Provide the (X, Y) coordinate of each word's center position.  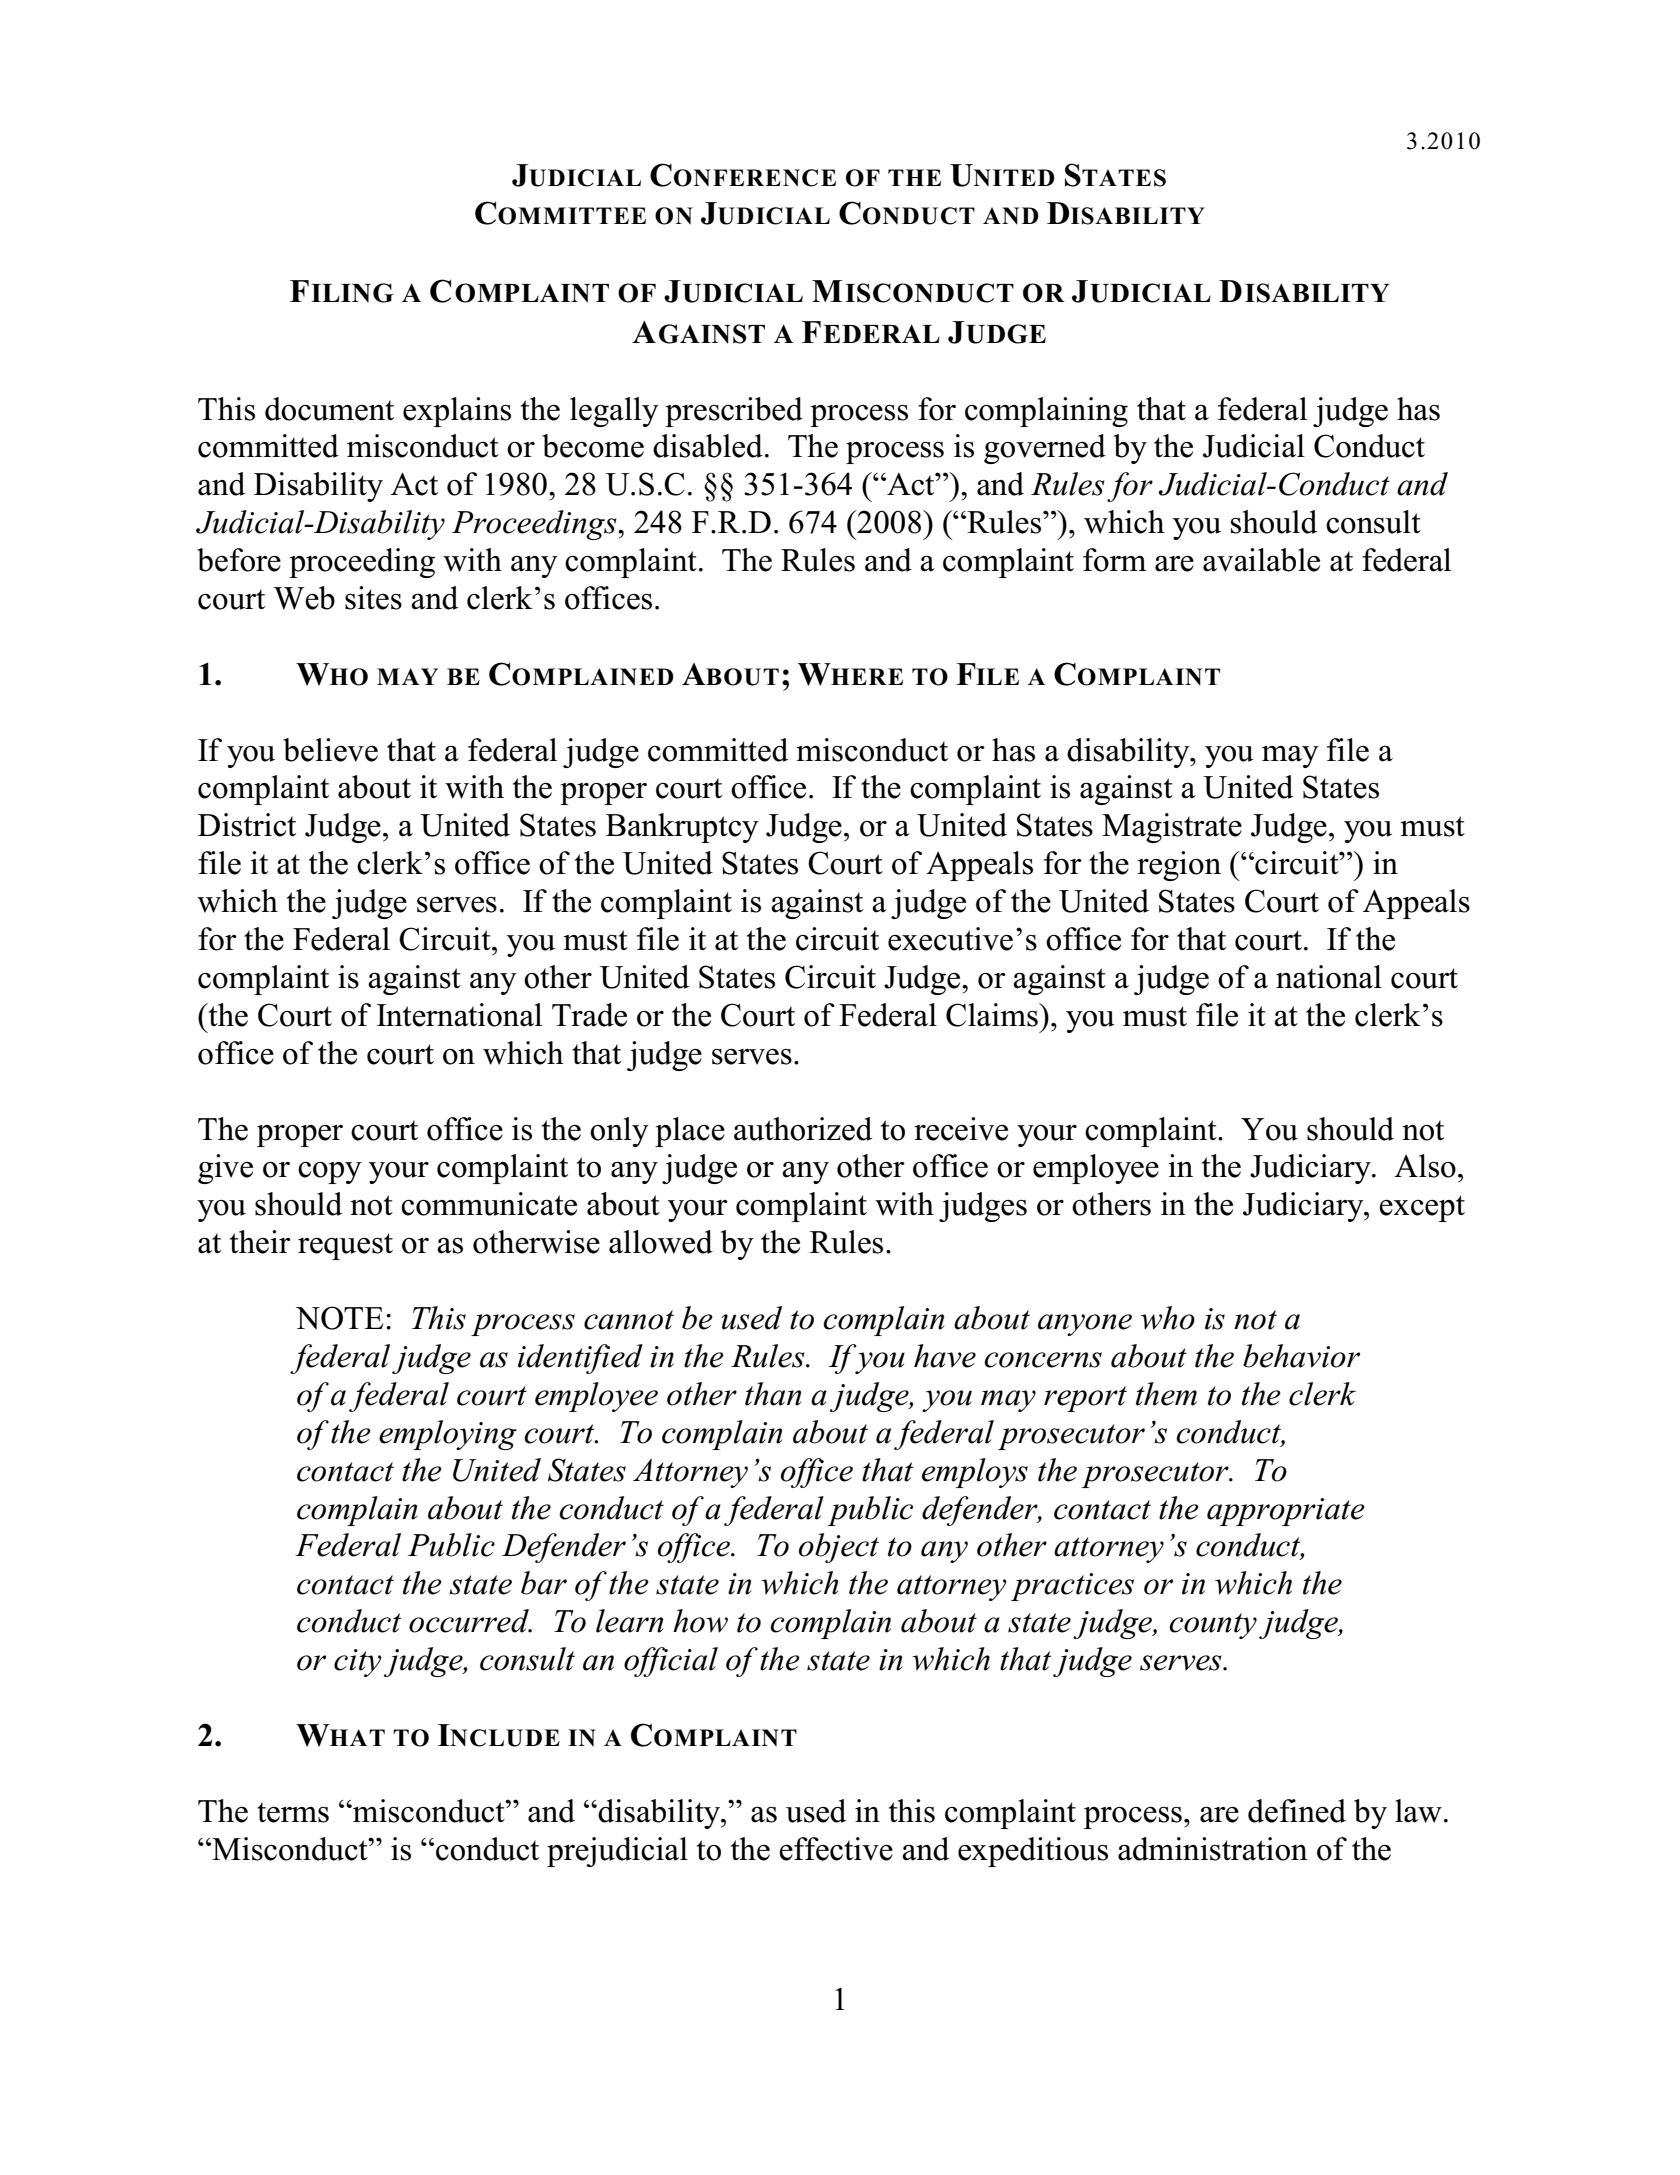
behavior (1301, 1356)
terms (293, 1812)
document (329, 409)
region (1179, 866)
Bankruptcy (682, 828)
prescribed (734, 412)
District (247, 825)
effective (836, 1849)
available (1261, 560)
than (773, 1394)
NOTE (339, 1318)
